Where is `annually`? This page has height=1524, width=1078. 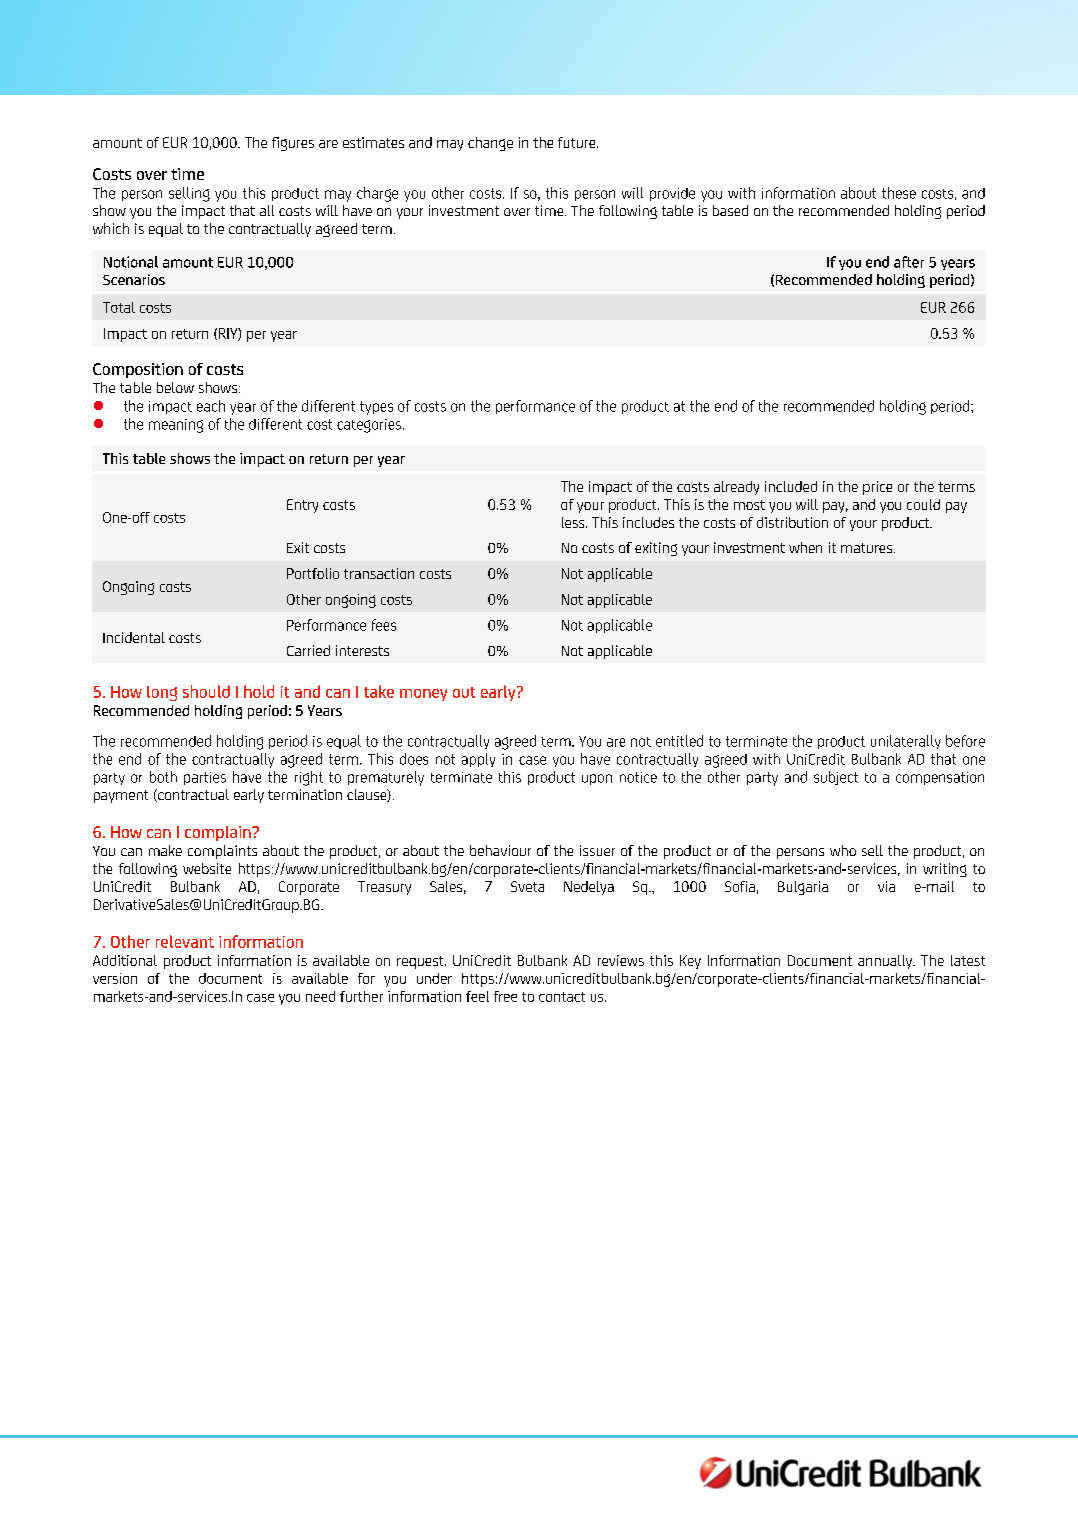 annually is located at coordinates (886, 962).
